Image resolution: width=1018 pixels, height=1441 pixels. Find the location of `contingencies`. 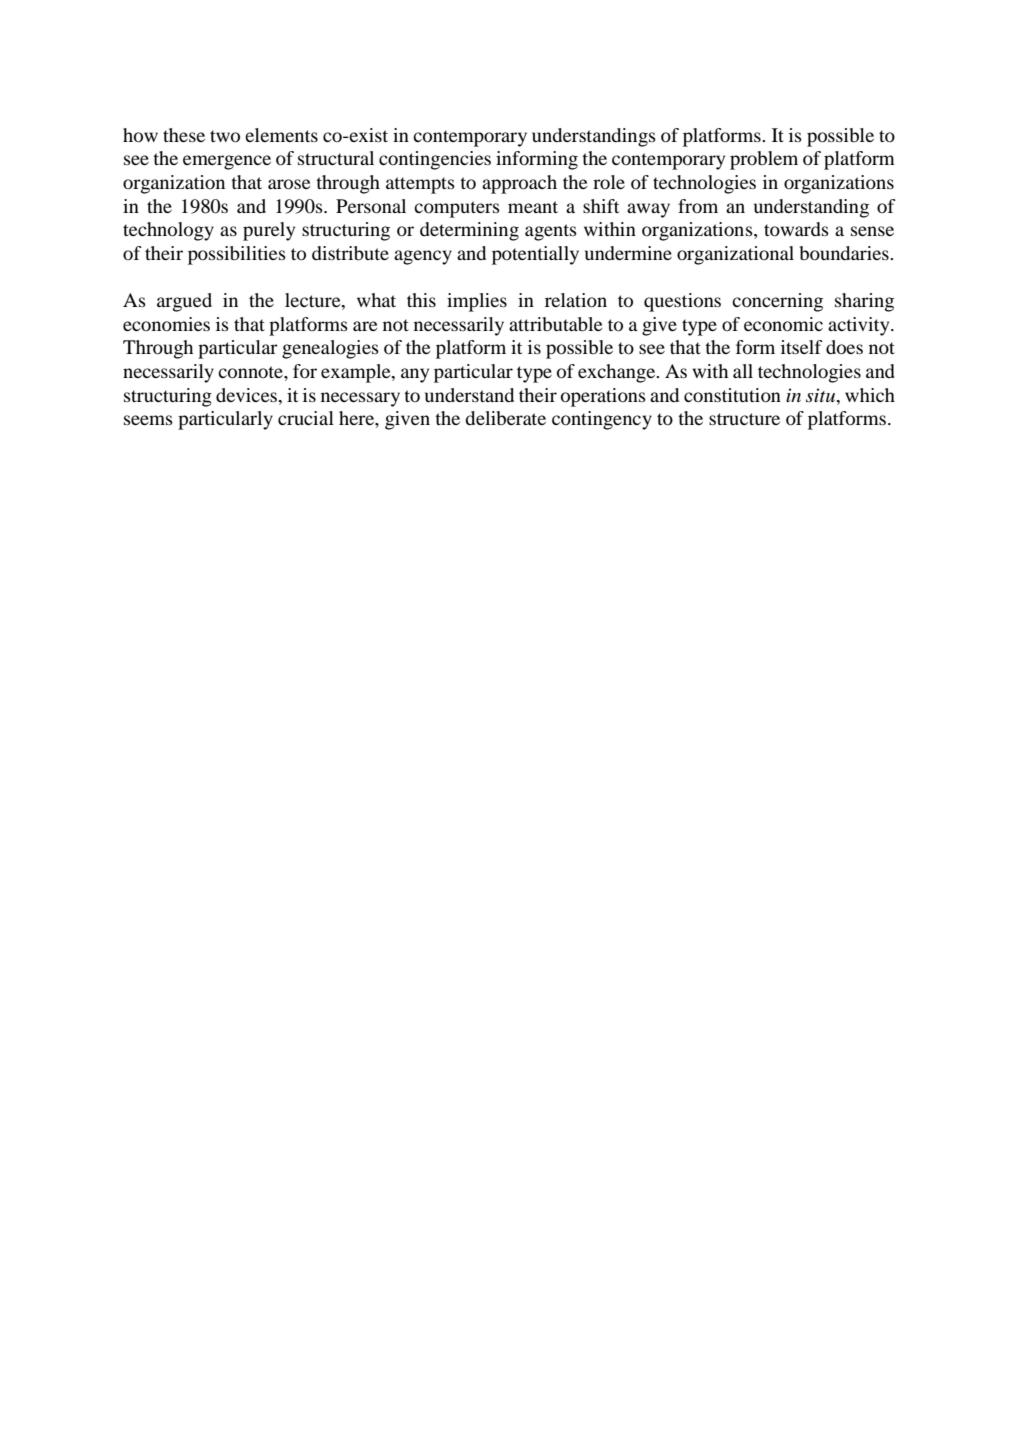

contingencies is located at coordinates (435, 160).
